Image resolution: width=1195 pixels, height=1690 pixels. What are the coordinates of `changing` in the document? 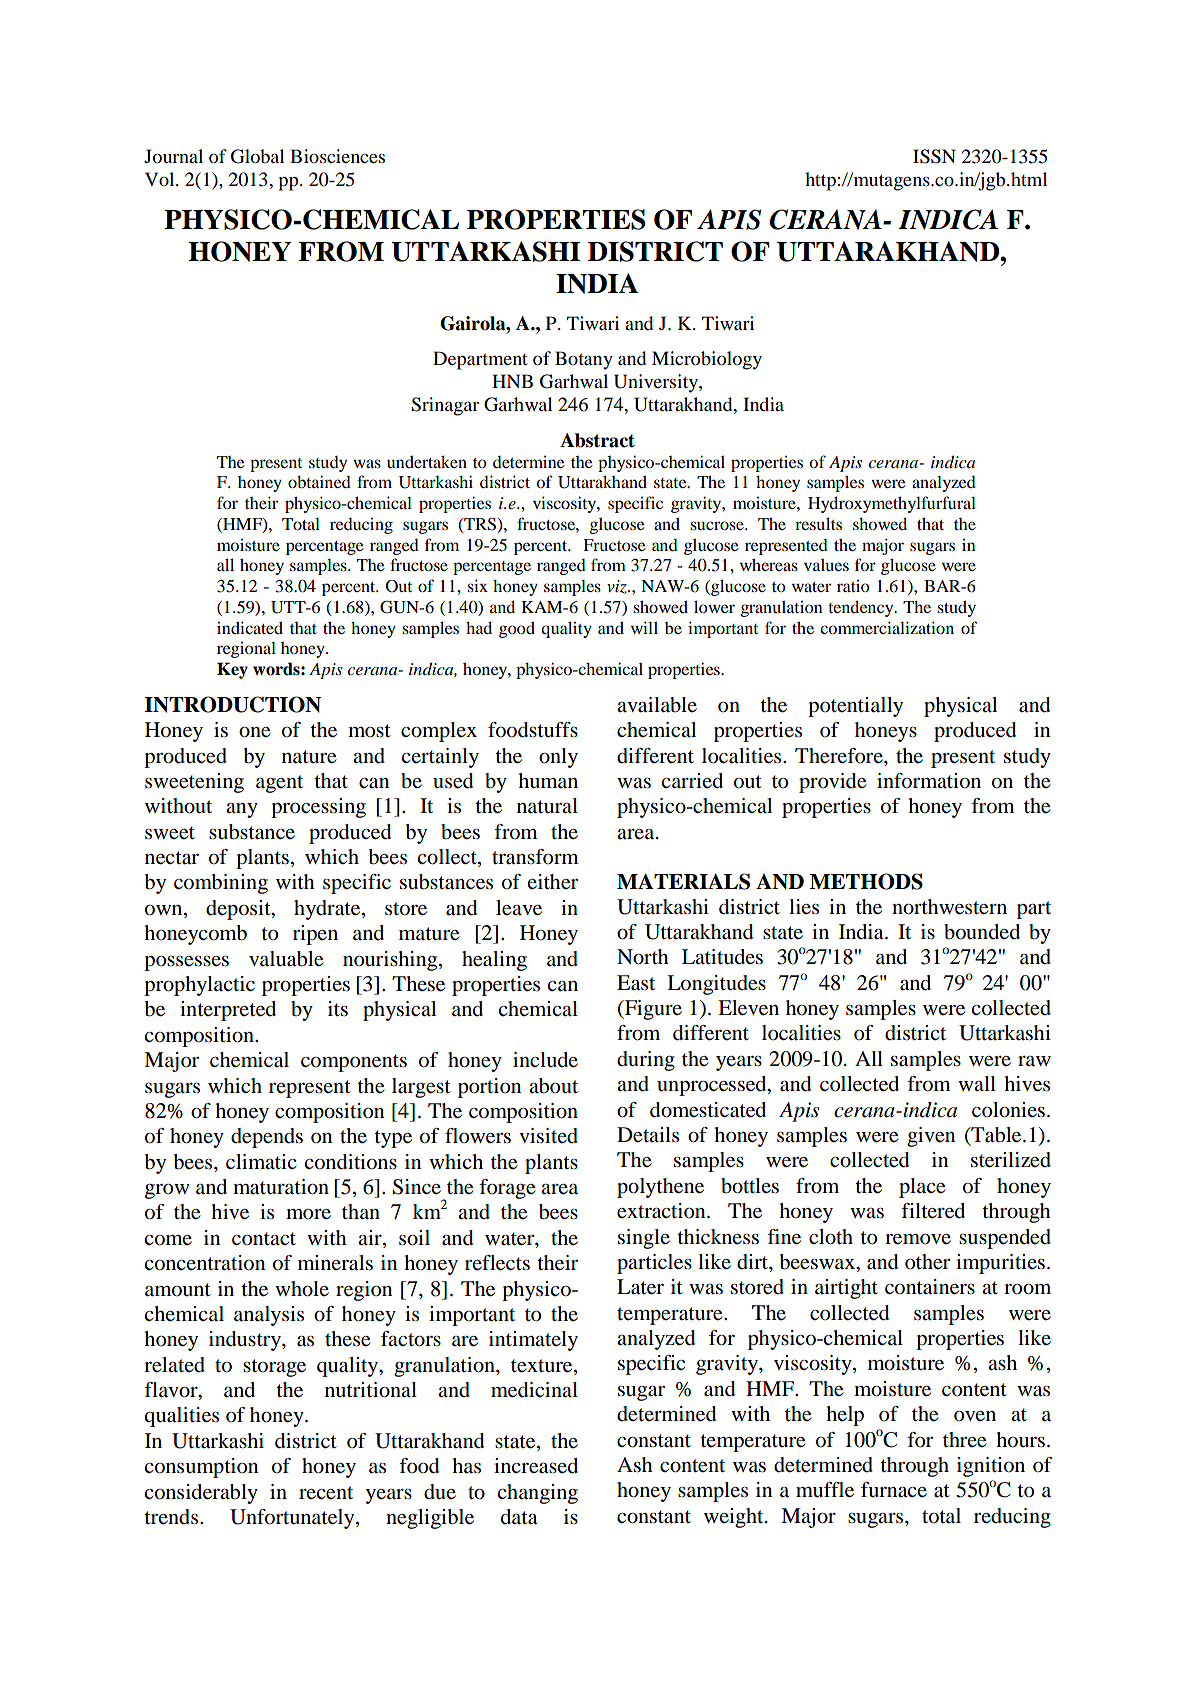 It's located at (537, 1494).
